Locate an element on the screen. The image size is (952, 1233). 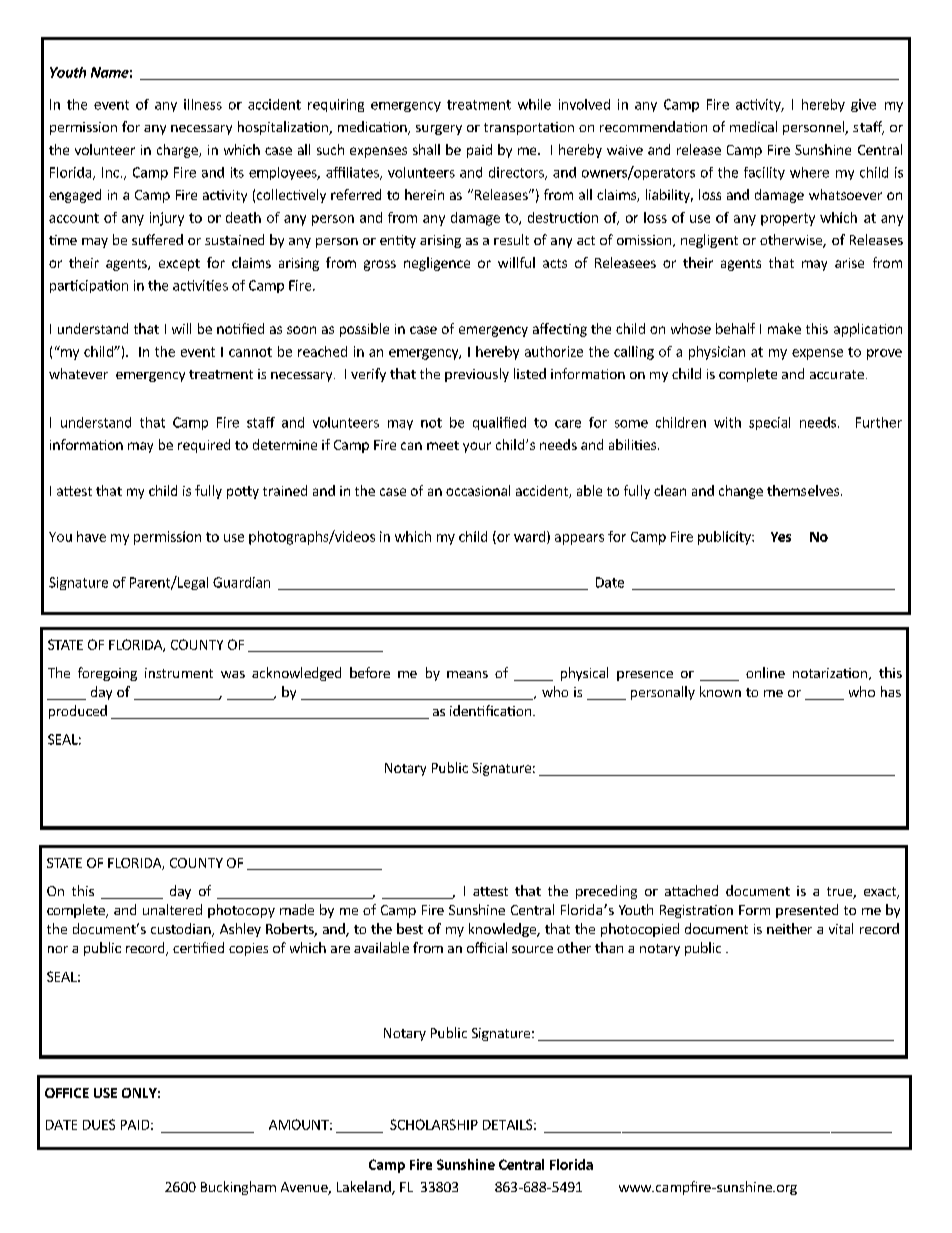
means is located at coordinates (467, 674).
